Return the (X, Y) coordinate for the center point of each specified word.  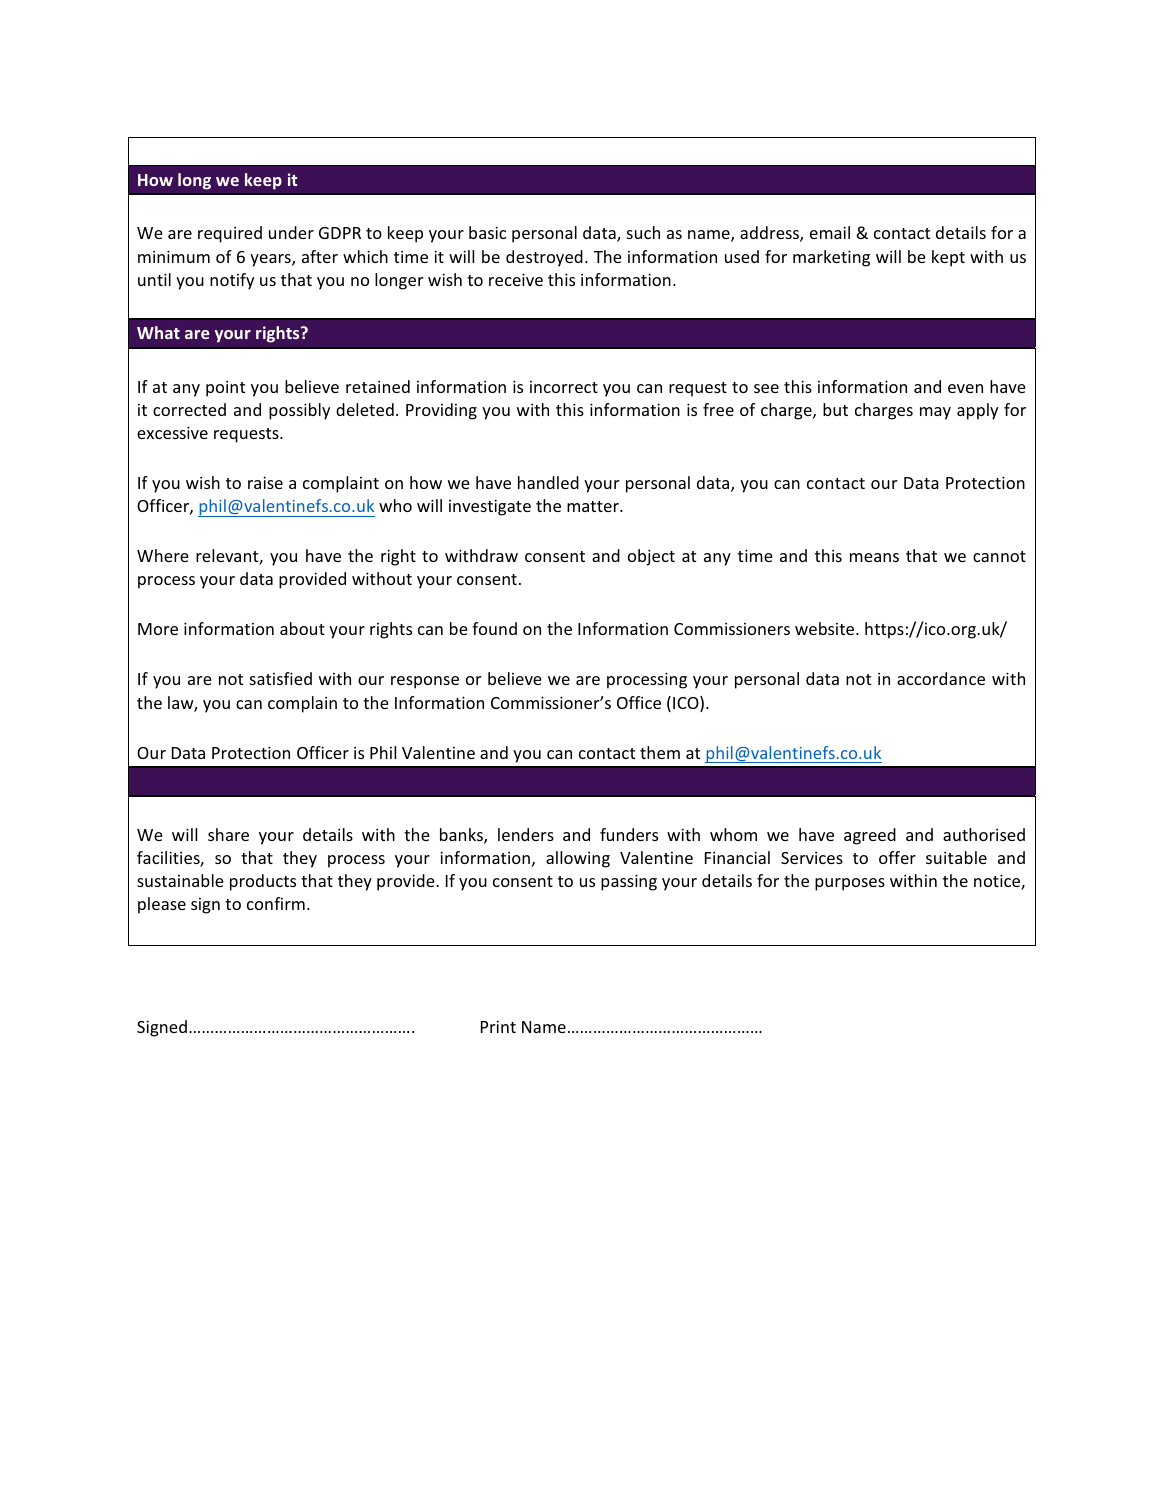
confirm (276, 903)
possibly (299, 411)
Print (498, 1026)
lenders (526, 834)
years (271, 260)
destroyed (544, 258)
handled (548, 482)
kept (948, 258)
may (935, 413)
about (302, 628)
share (228, 834)
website (826, 628)
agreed (870, 836)
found (494, 628)
